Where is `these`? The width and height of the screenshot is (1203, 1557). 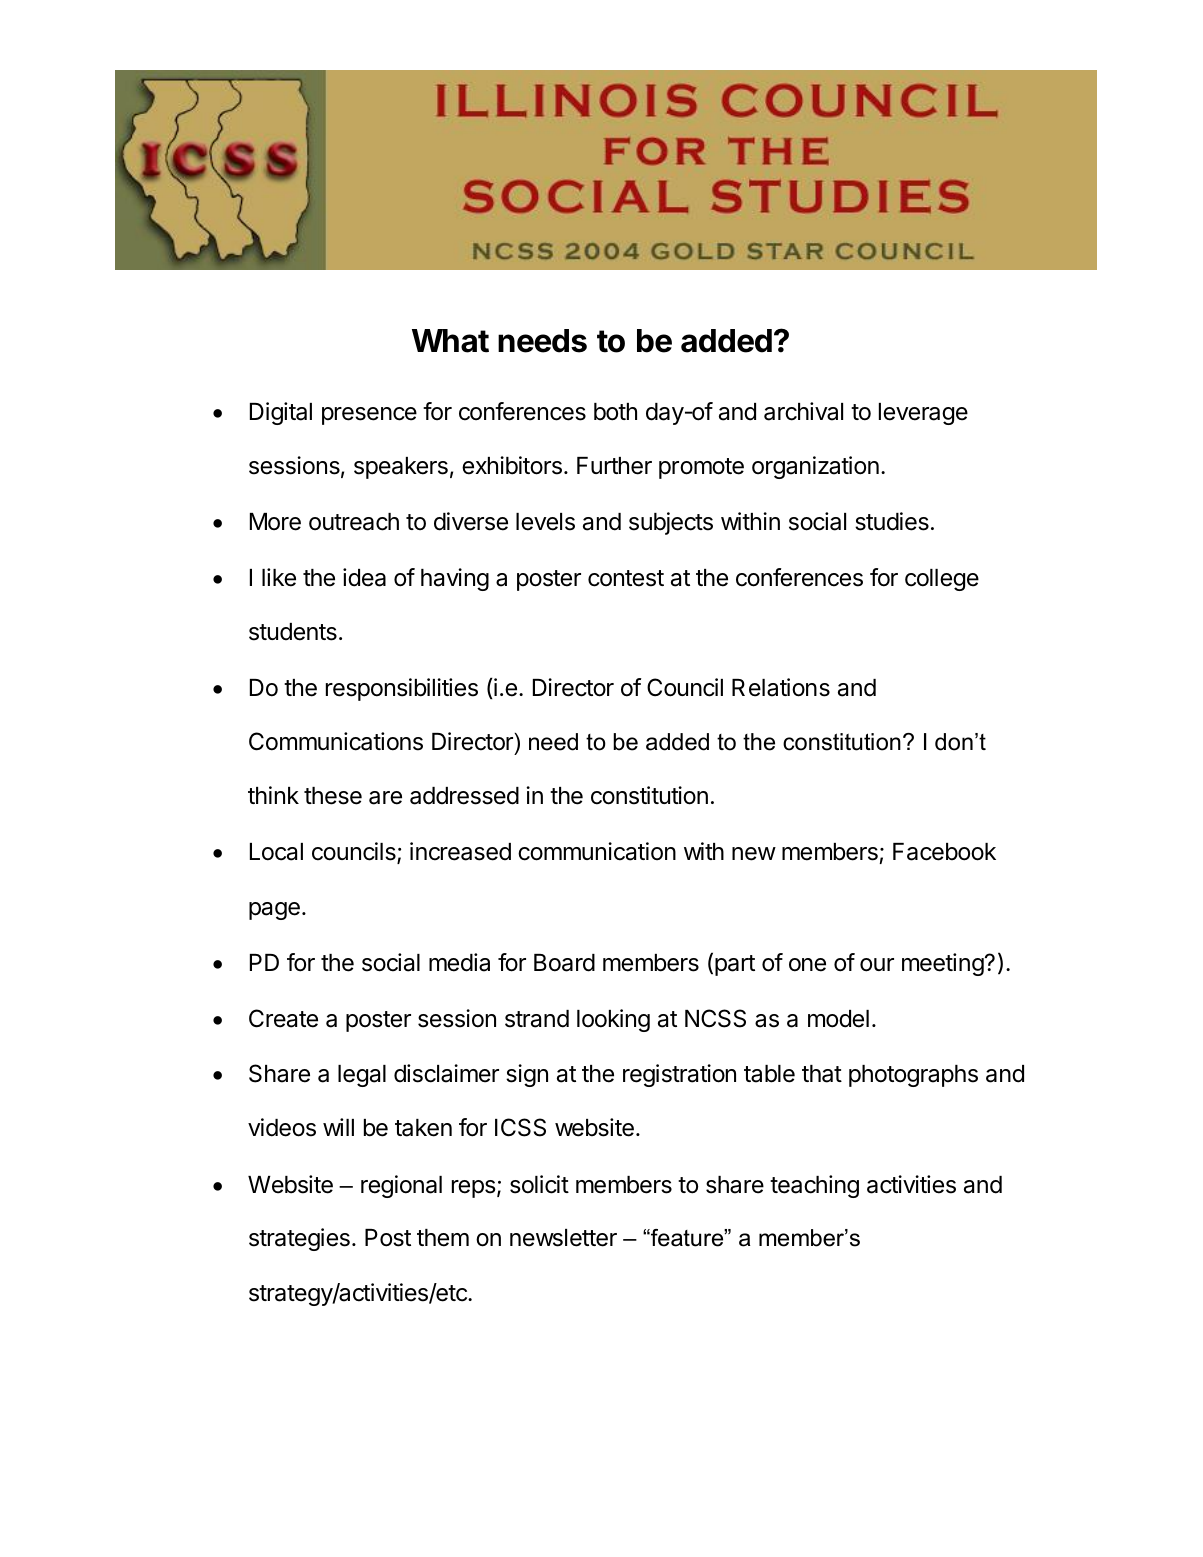 these is located at coordinates (333, 796).
